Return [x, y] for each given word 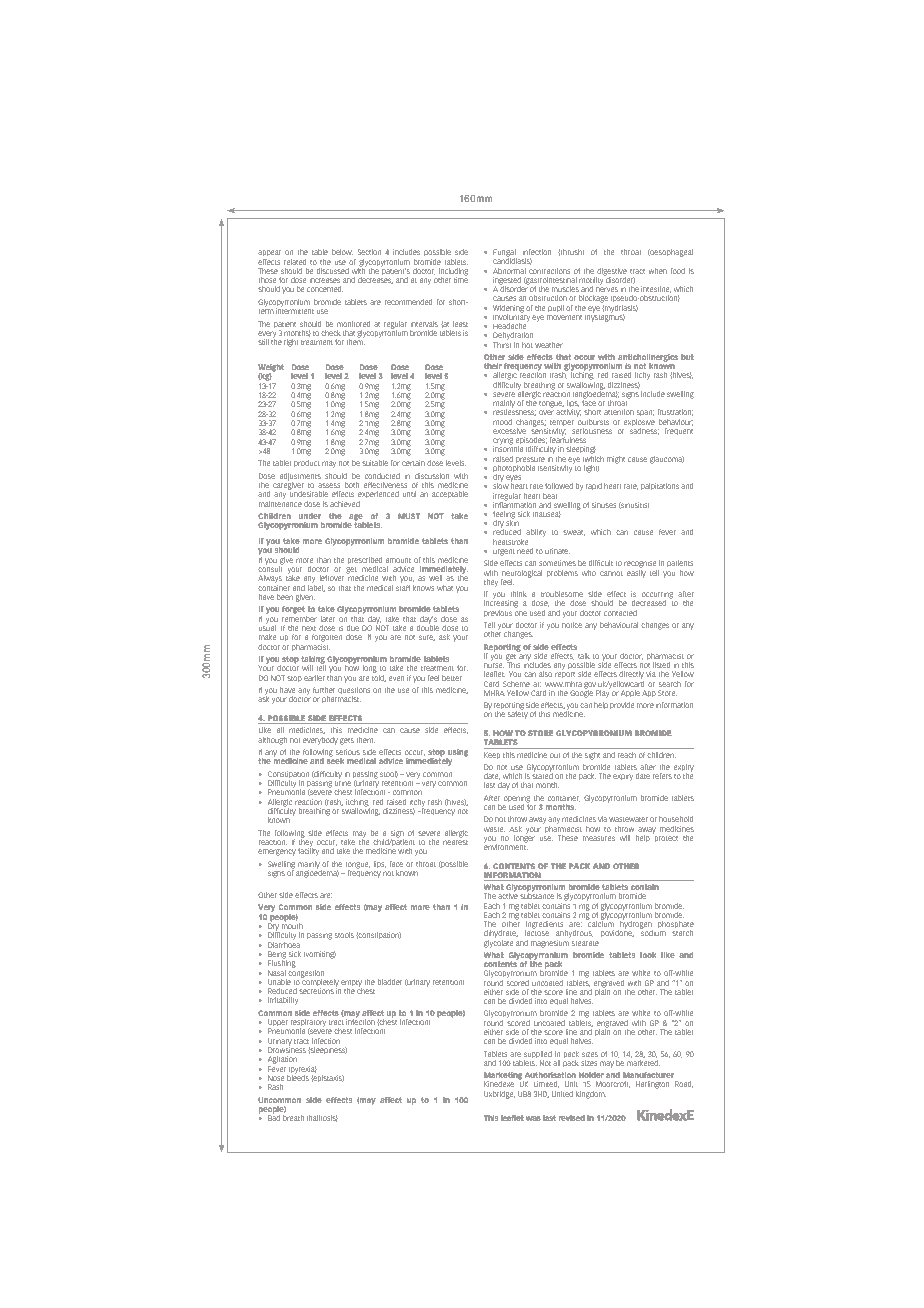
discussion [432, 476]
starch [682, 933]
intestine [656, 289]
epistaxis [327, 1078]
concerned [325, 289]
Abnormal [509, 271]
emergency [277, 852]
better [452, 678]
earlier [314, 678]
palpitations [660, 486]
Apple [630, 693]
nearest [455, 842]
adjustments [300, 478]
